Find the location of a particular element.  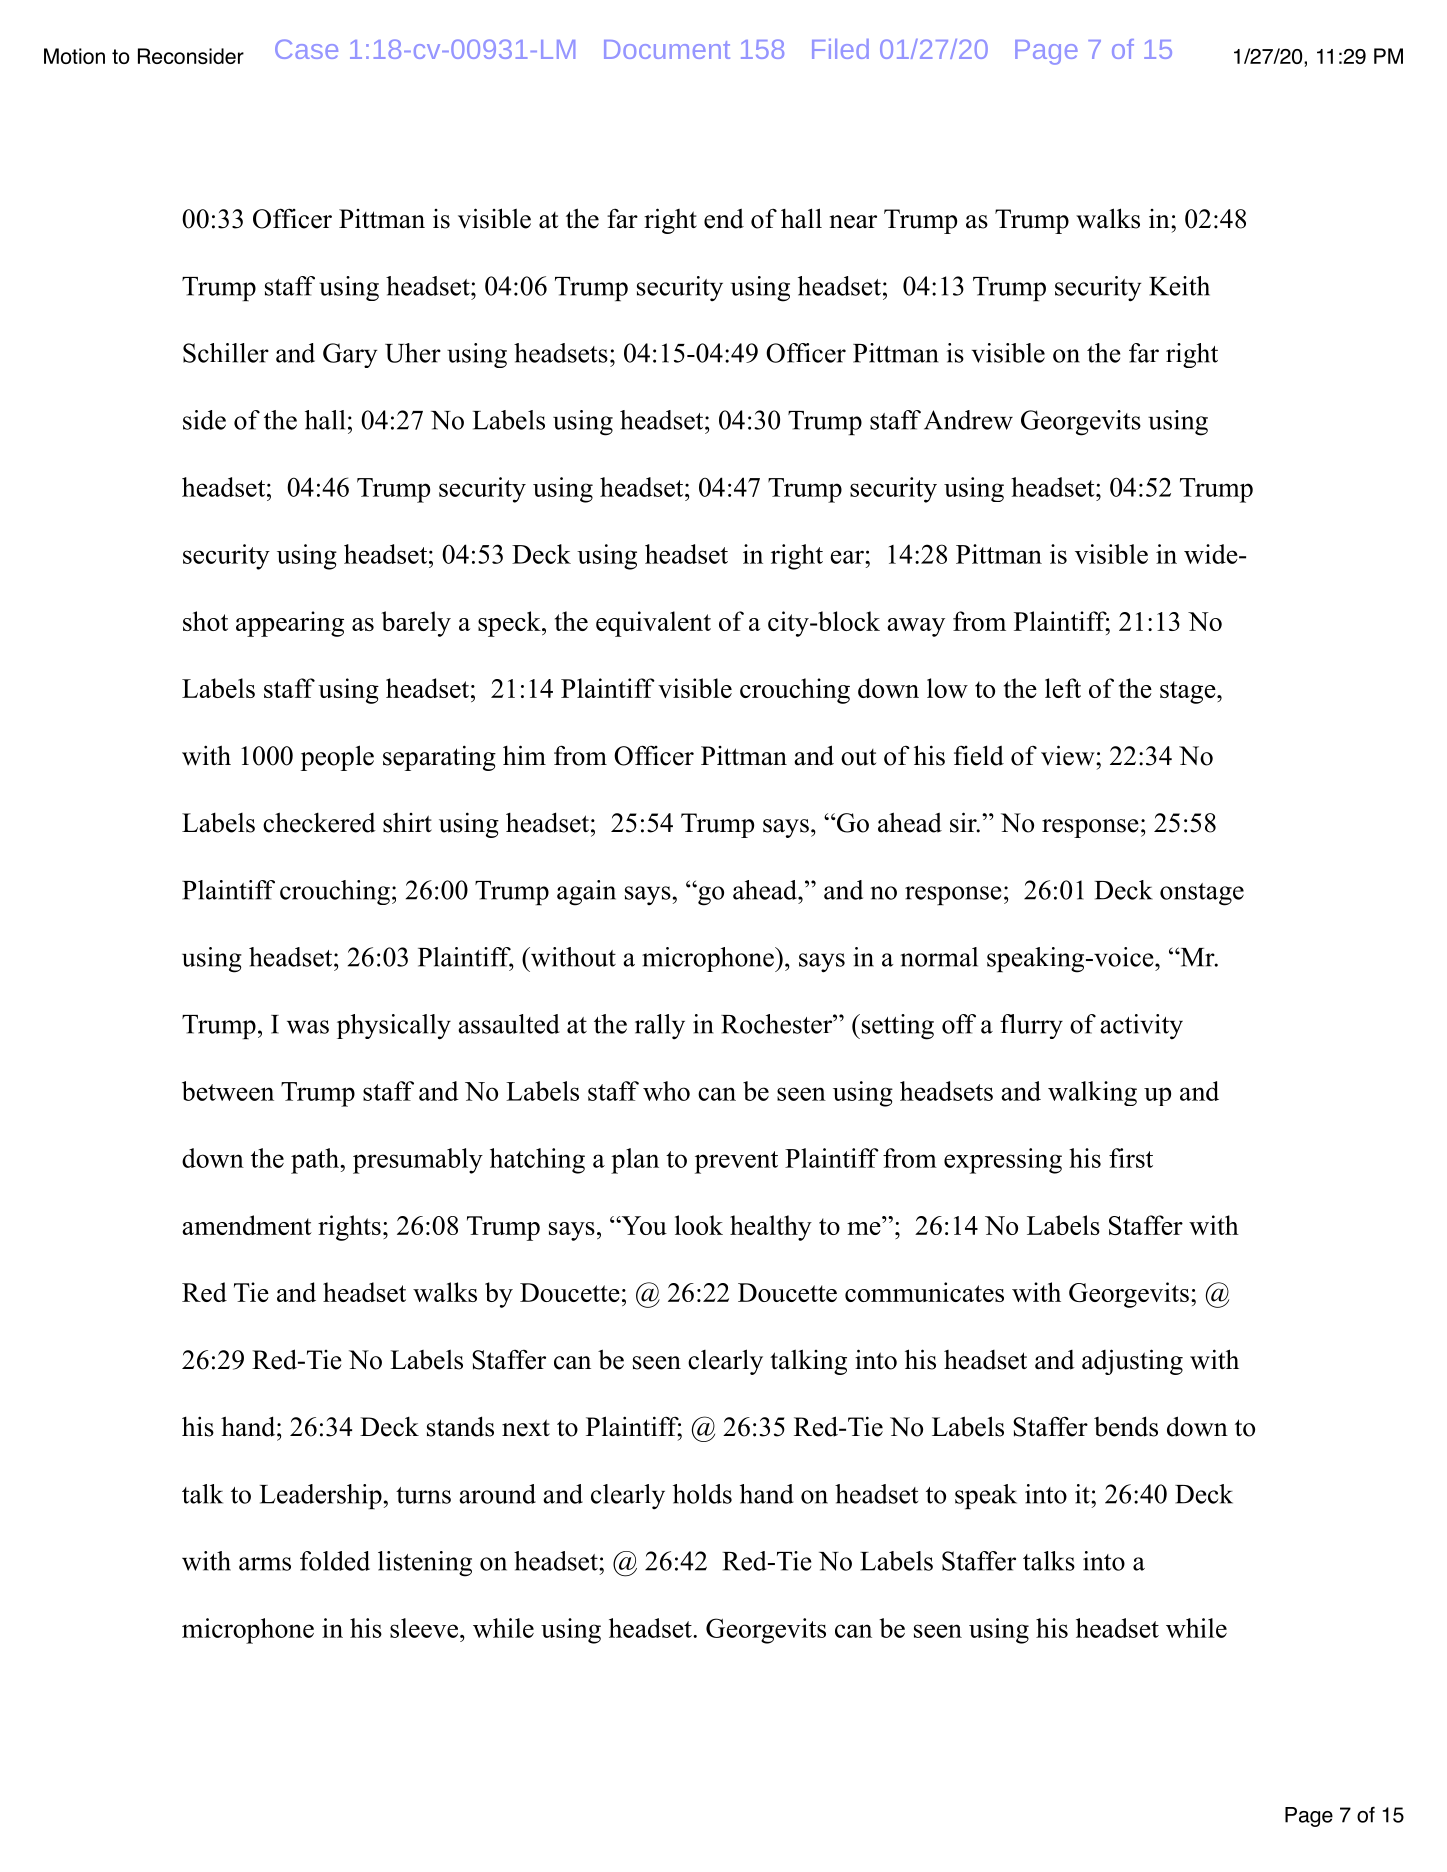

Andrew is located at coordinates (968, 420).
